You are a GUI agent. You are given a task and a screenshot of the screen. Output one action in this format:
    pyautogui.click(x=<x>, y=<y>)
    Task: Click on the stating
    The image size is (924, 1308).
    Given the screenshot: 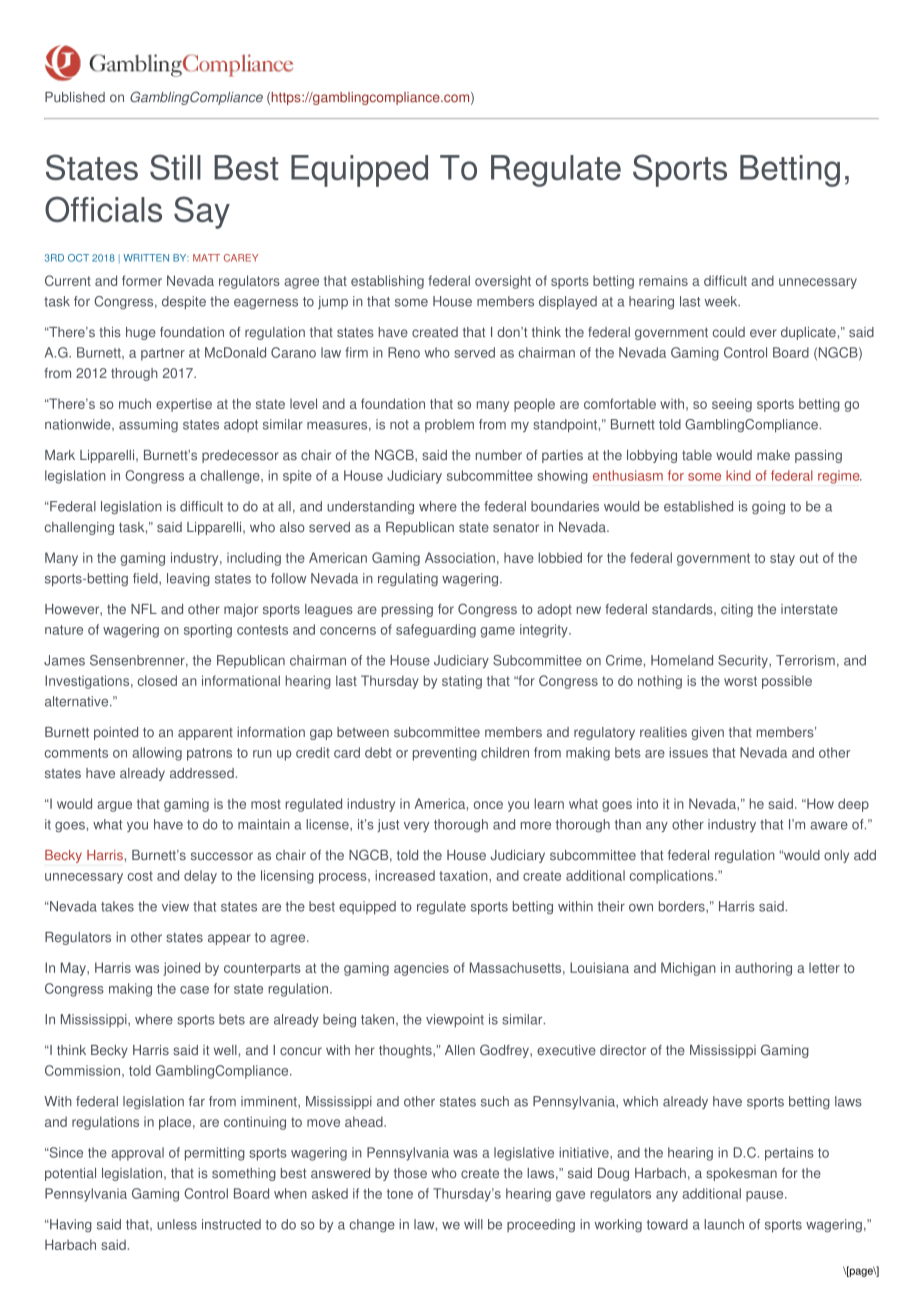 What is the action you would take?
    pyautogui.click(x=462, y=682)
